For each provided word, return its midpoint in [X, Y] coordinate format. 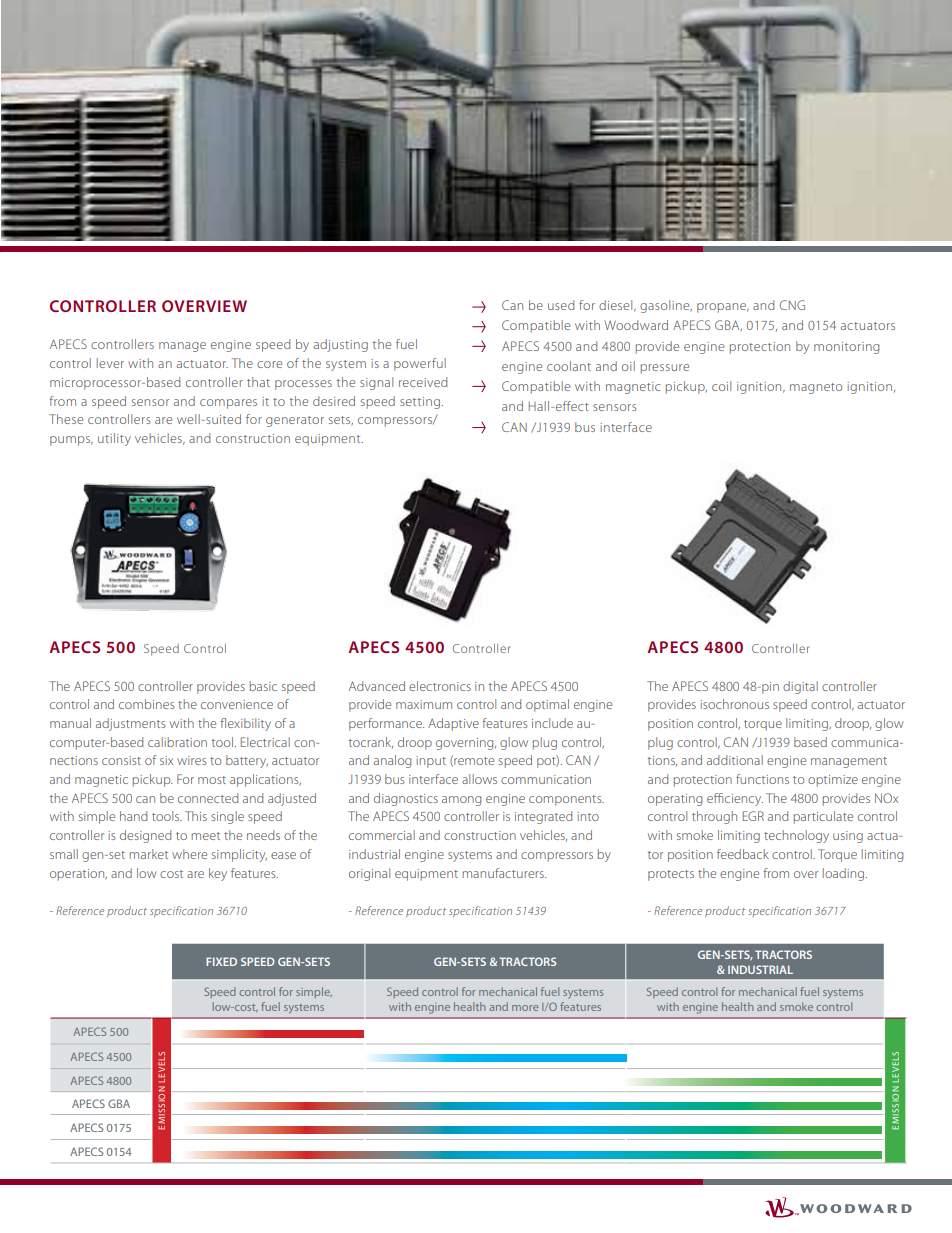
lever [110, 363]
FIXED [221, 961]
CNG [792, 305]
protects [671, 875]
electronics [440, 686]
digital [800, 687]
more [525, 1008]
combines [146, 704]
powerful [420, 364]
